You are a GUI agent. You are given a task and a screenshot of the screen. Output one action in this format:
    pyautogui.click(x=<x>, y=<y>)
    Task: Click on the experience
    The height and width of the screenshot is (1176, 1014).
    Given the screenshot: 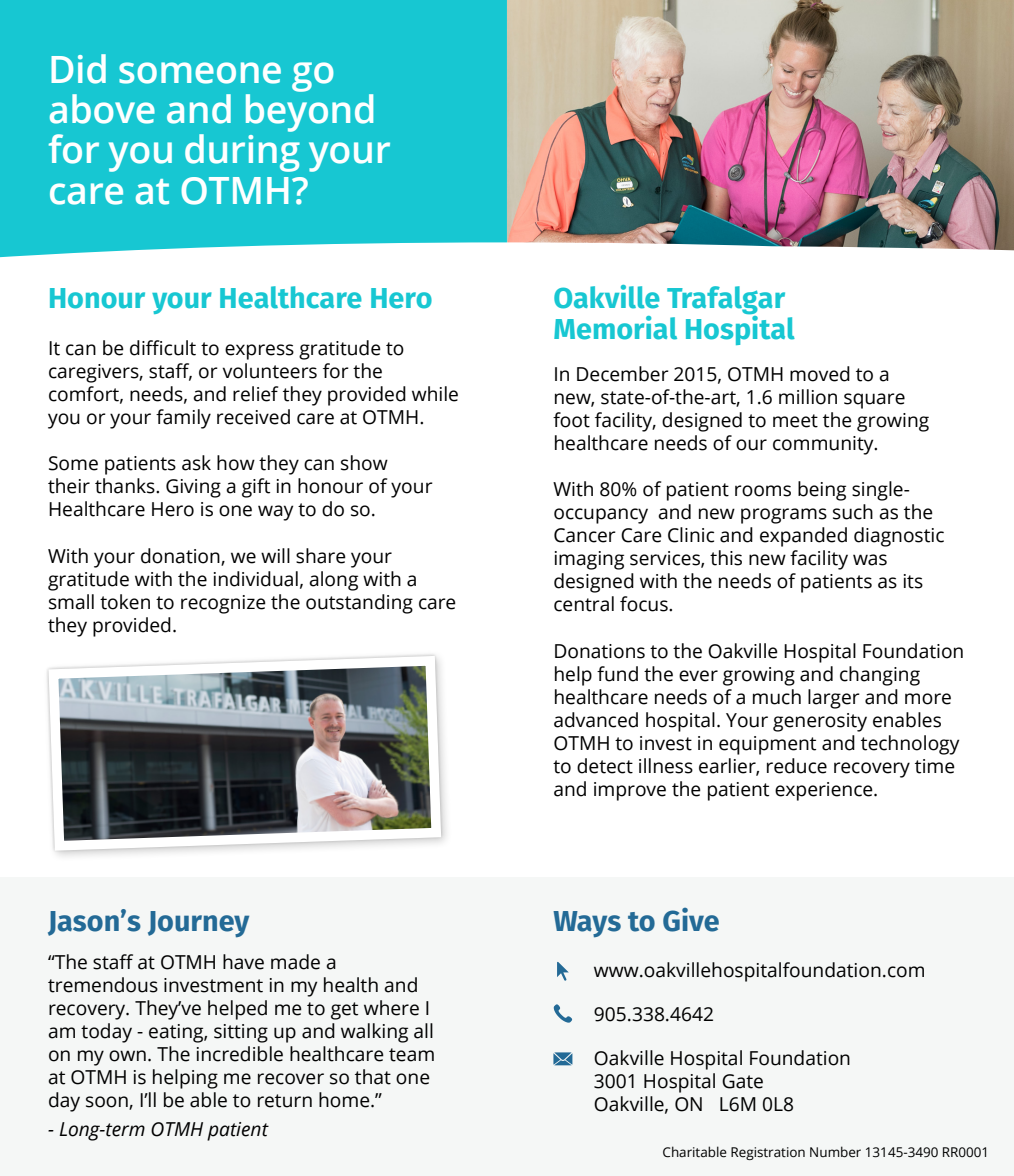 What is the action you would take?
    pyautogui.click(x=825, y=791)
